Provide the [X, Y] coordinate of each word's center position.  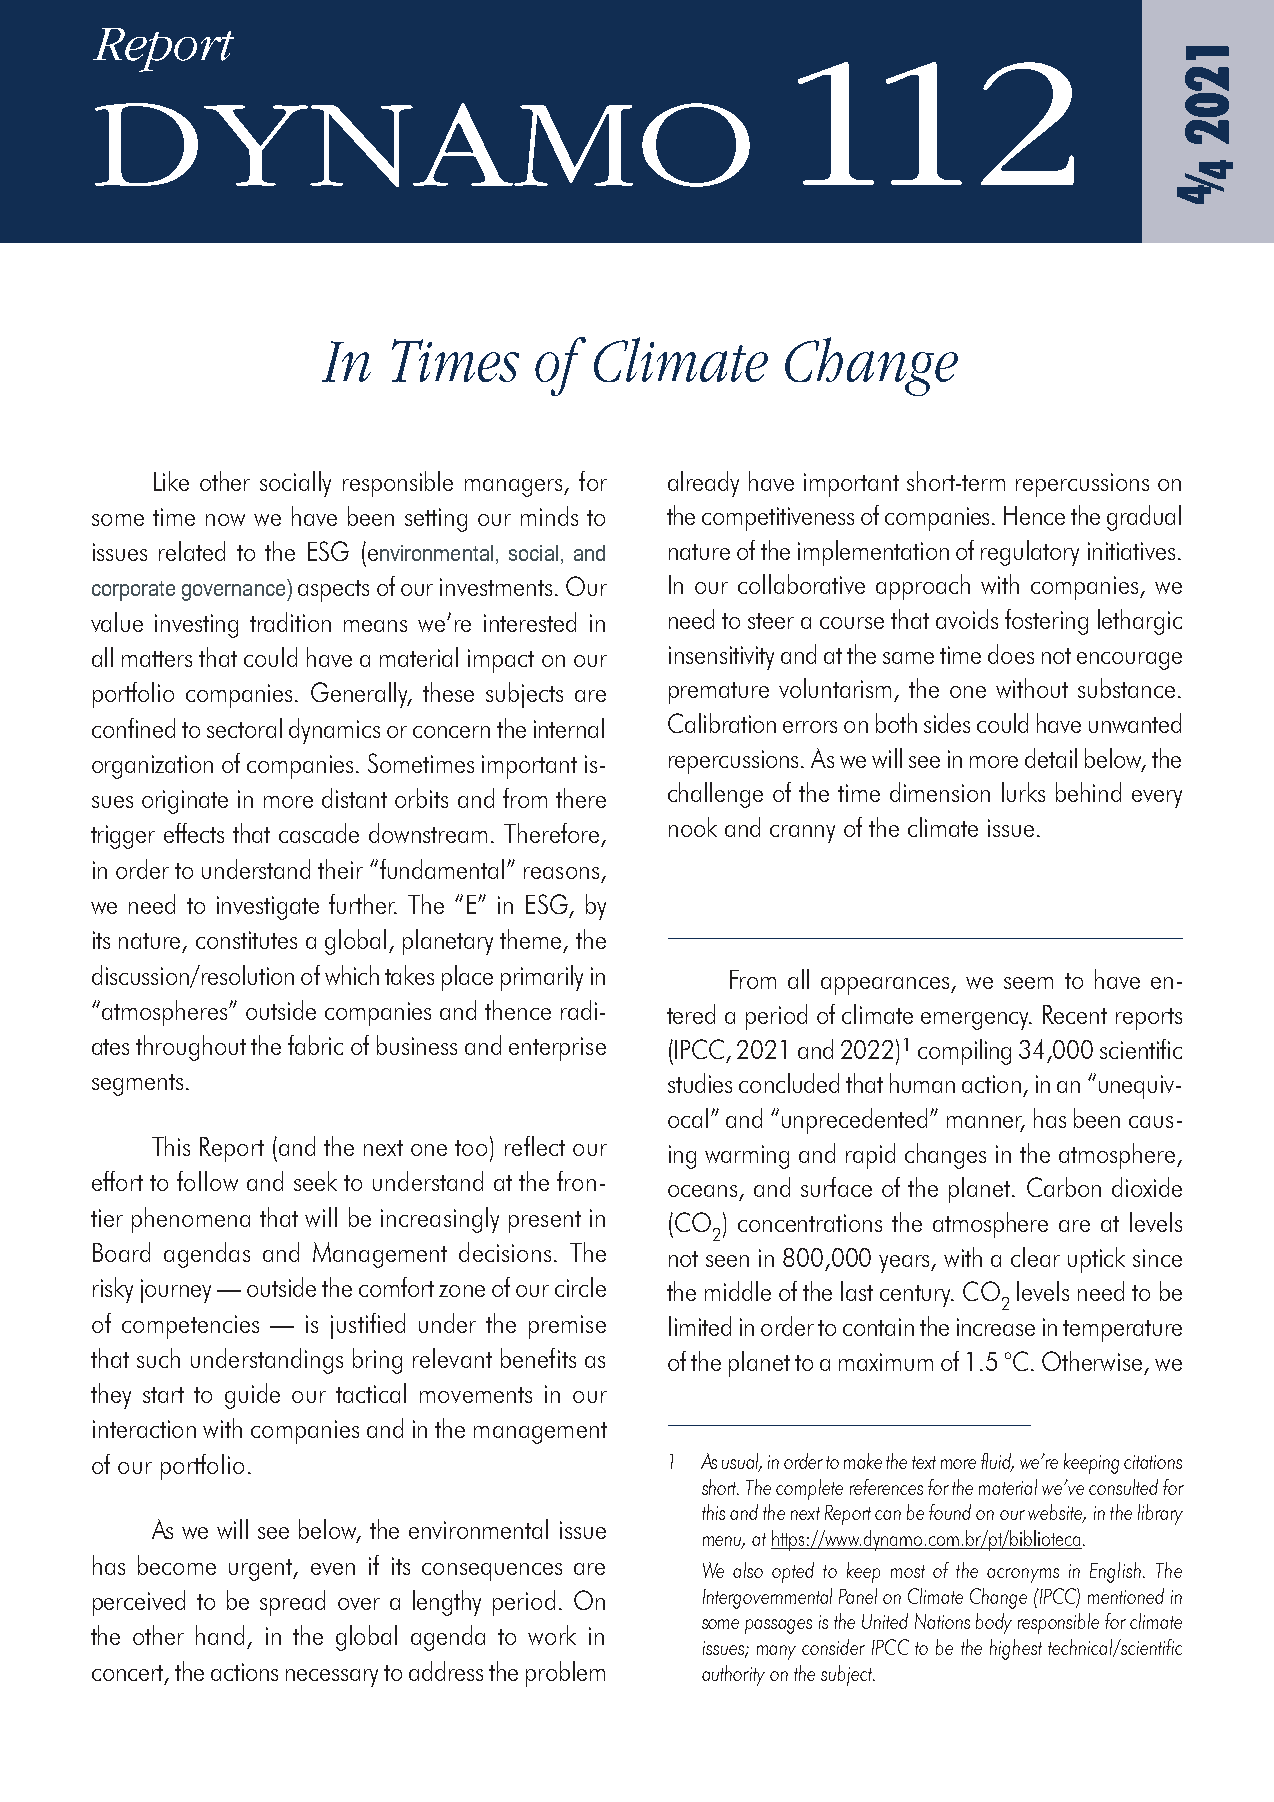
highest [1016, 1649]
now [225, 520]
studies [700, 1083]
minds [549, 516]
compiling [964, 1052]
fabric [315, 1045]
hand [220, 1635]
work [552, 1635]
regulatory [1030, 553]
